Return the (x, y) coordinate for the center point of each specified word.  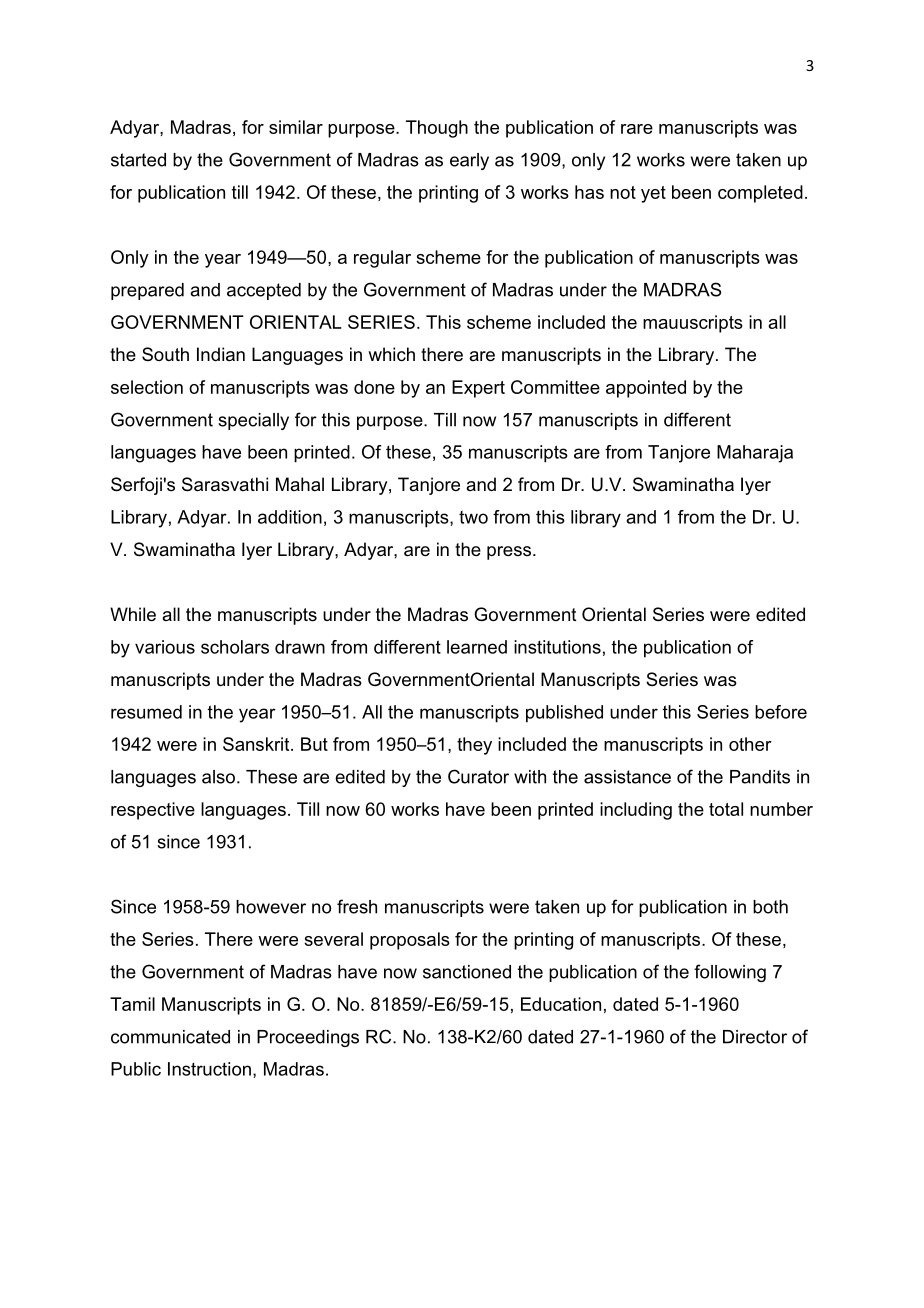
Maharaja (755, 454)
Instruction (209, 1069)
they (474, 746)
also (220, 777)
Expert (478, 389)
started (138, 160)
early (469, 161)
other (750, 744)
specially (253, 421)
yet (653, 194)
